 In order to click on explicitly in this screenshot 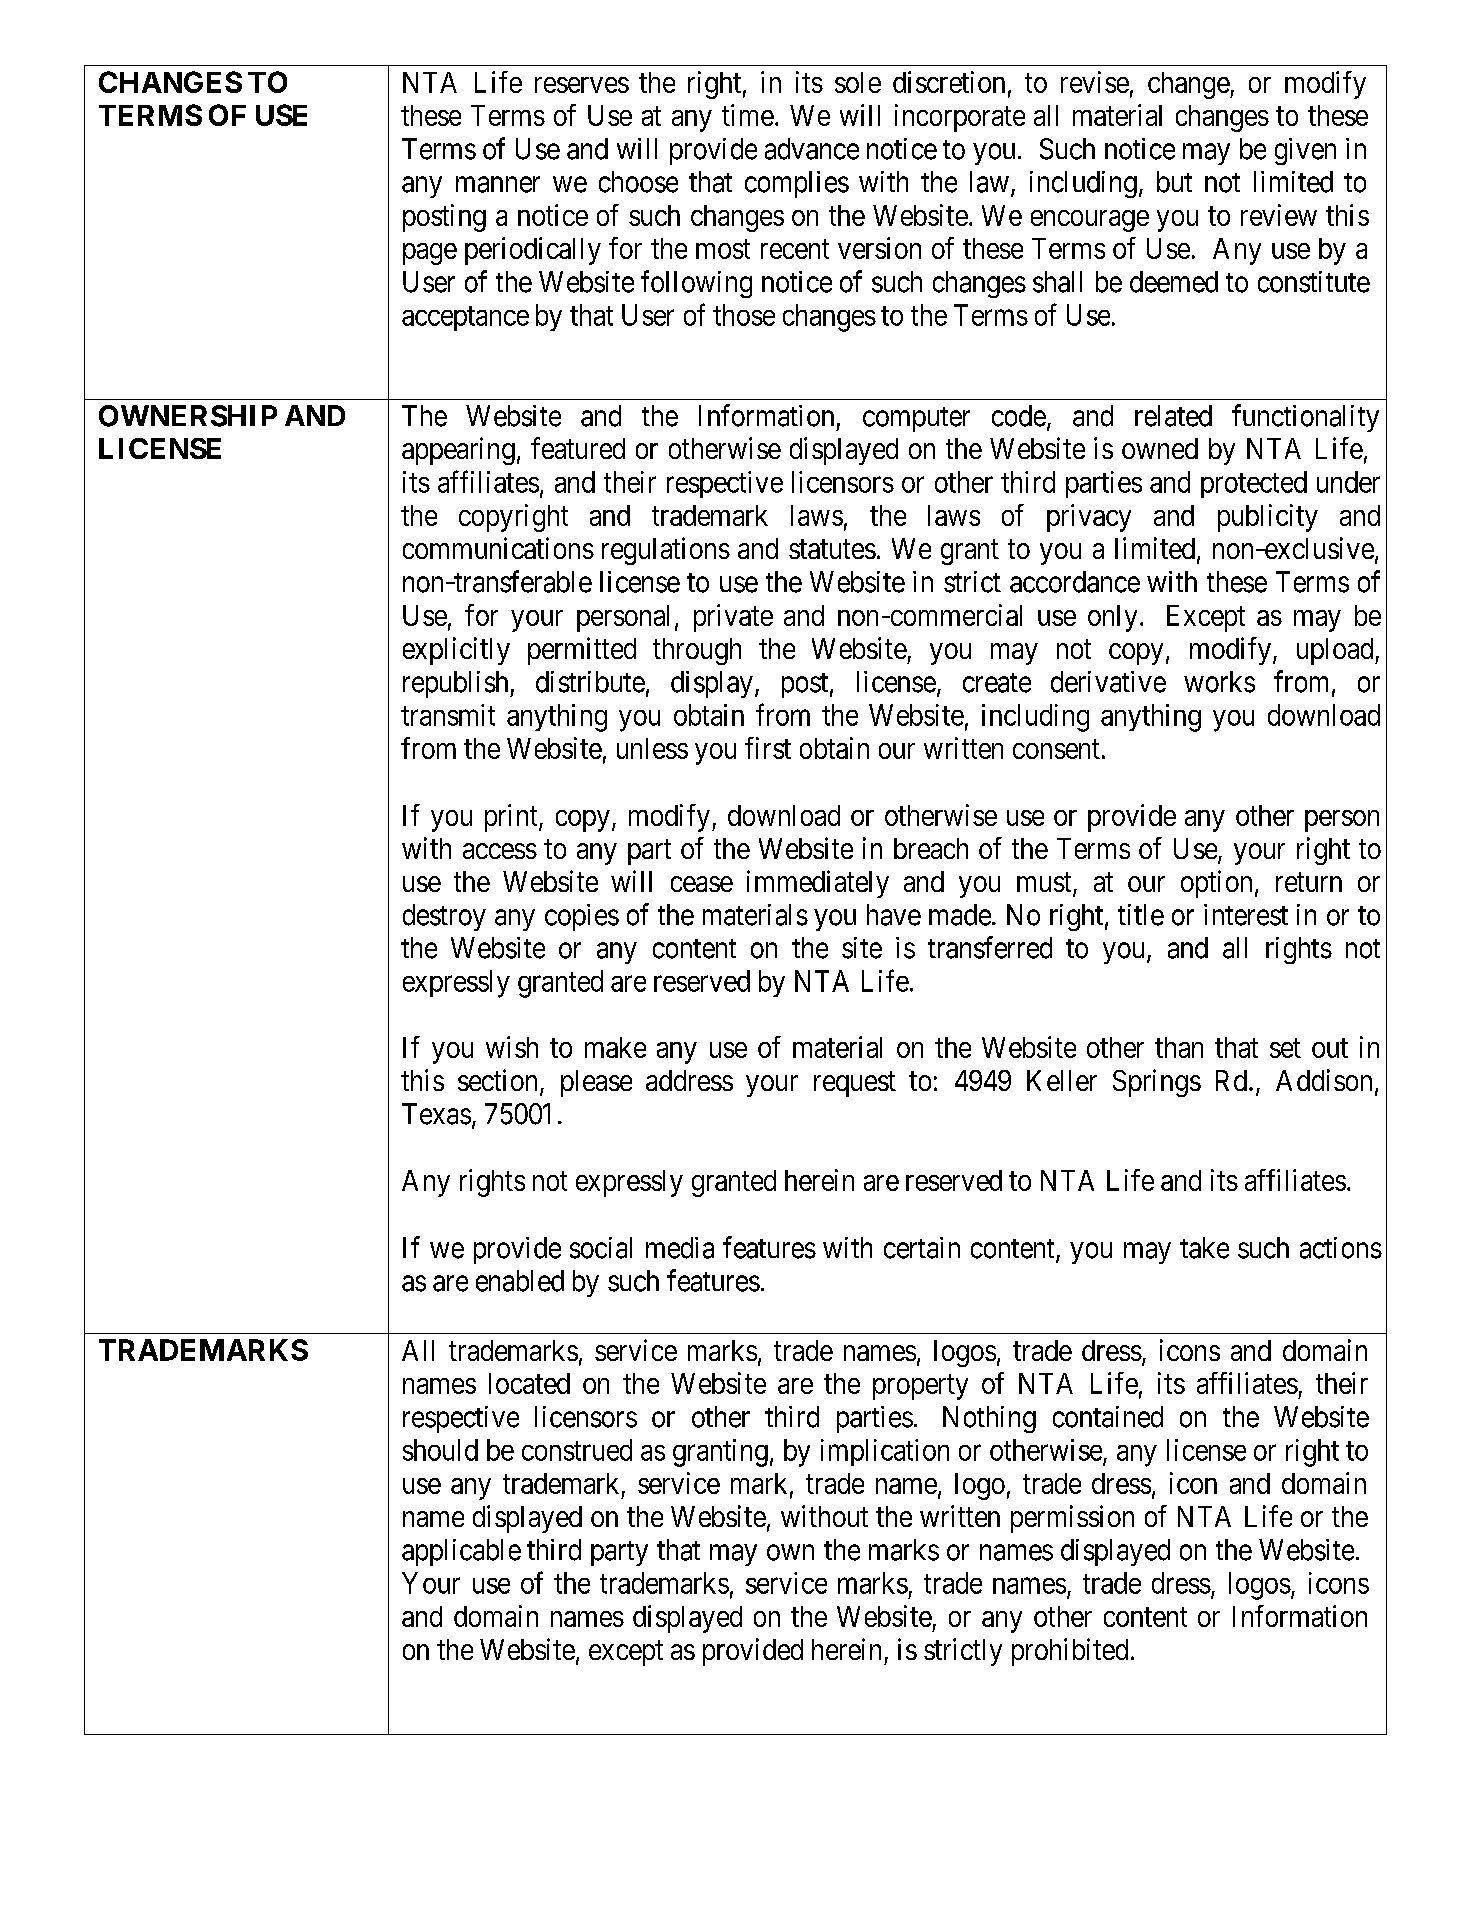, I will do `click(456, 651)`.
